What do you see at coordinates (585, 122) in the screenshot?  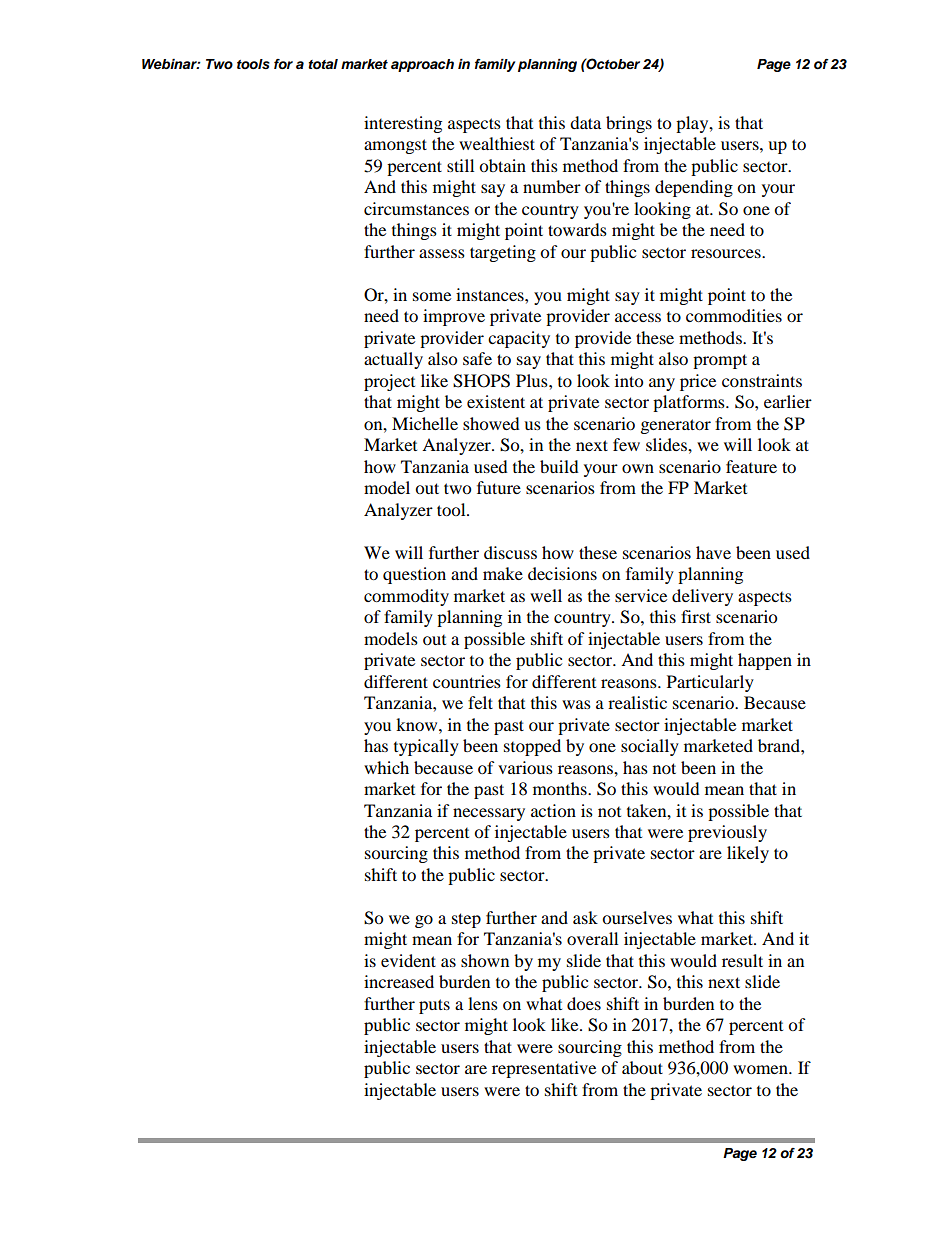 I see `data` at bounding box center [585, 122].
